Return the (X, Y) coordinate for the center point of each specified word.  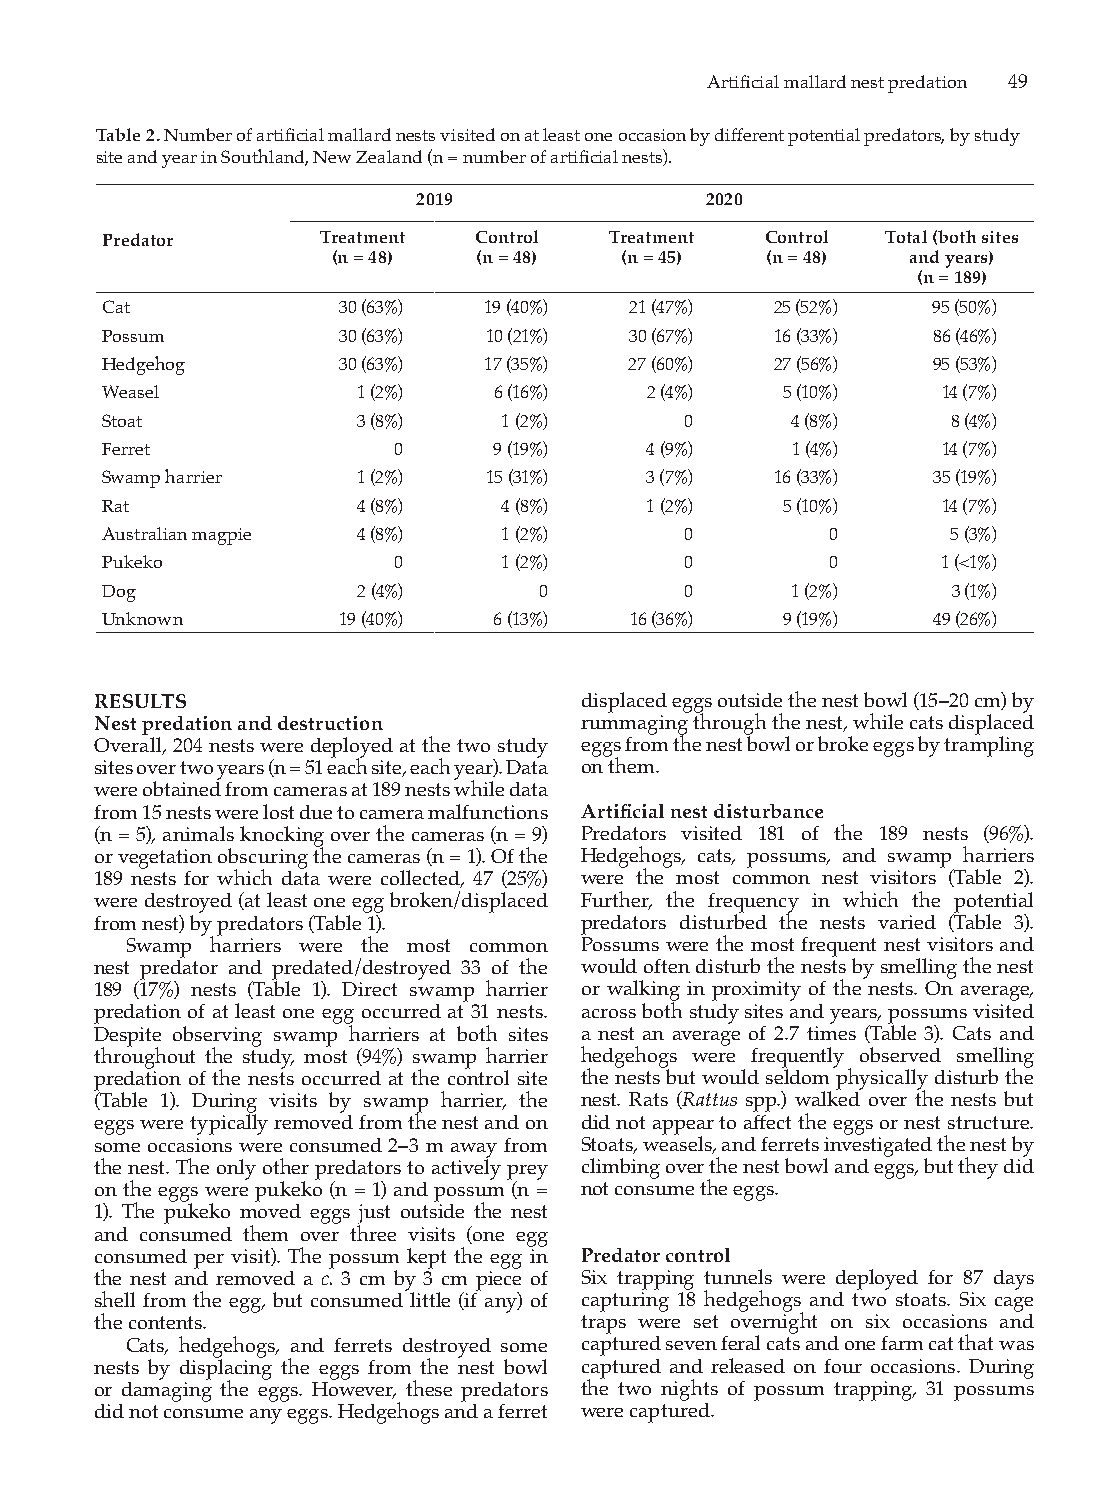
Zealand (389, 156)
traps (603, 1324)
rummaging (634, 726)
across (609, 1013)
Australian (144, 533)
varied (907, 922)
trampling (989, 745)
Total (906, 236)
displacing (226, 1369)
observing (217, 1037)
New (332, 157)
